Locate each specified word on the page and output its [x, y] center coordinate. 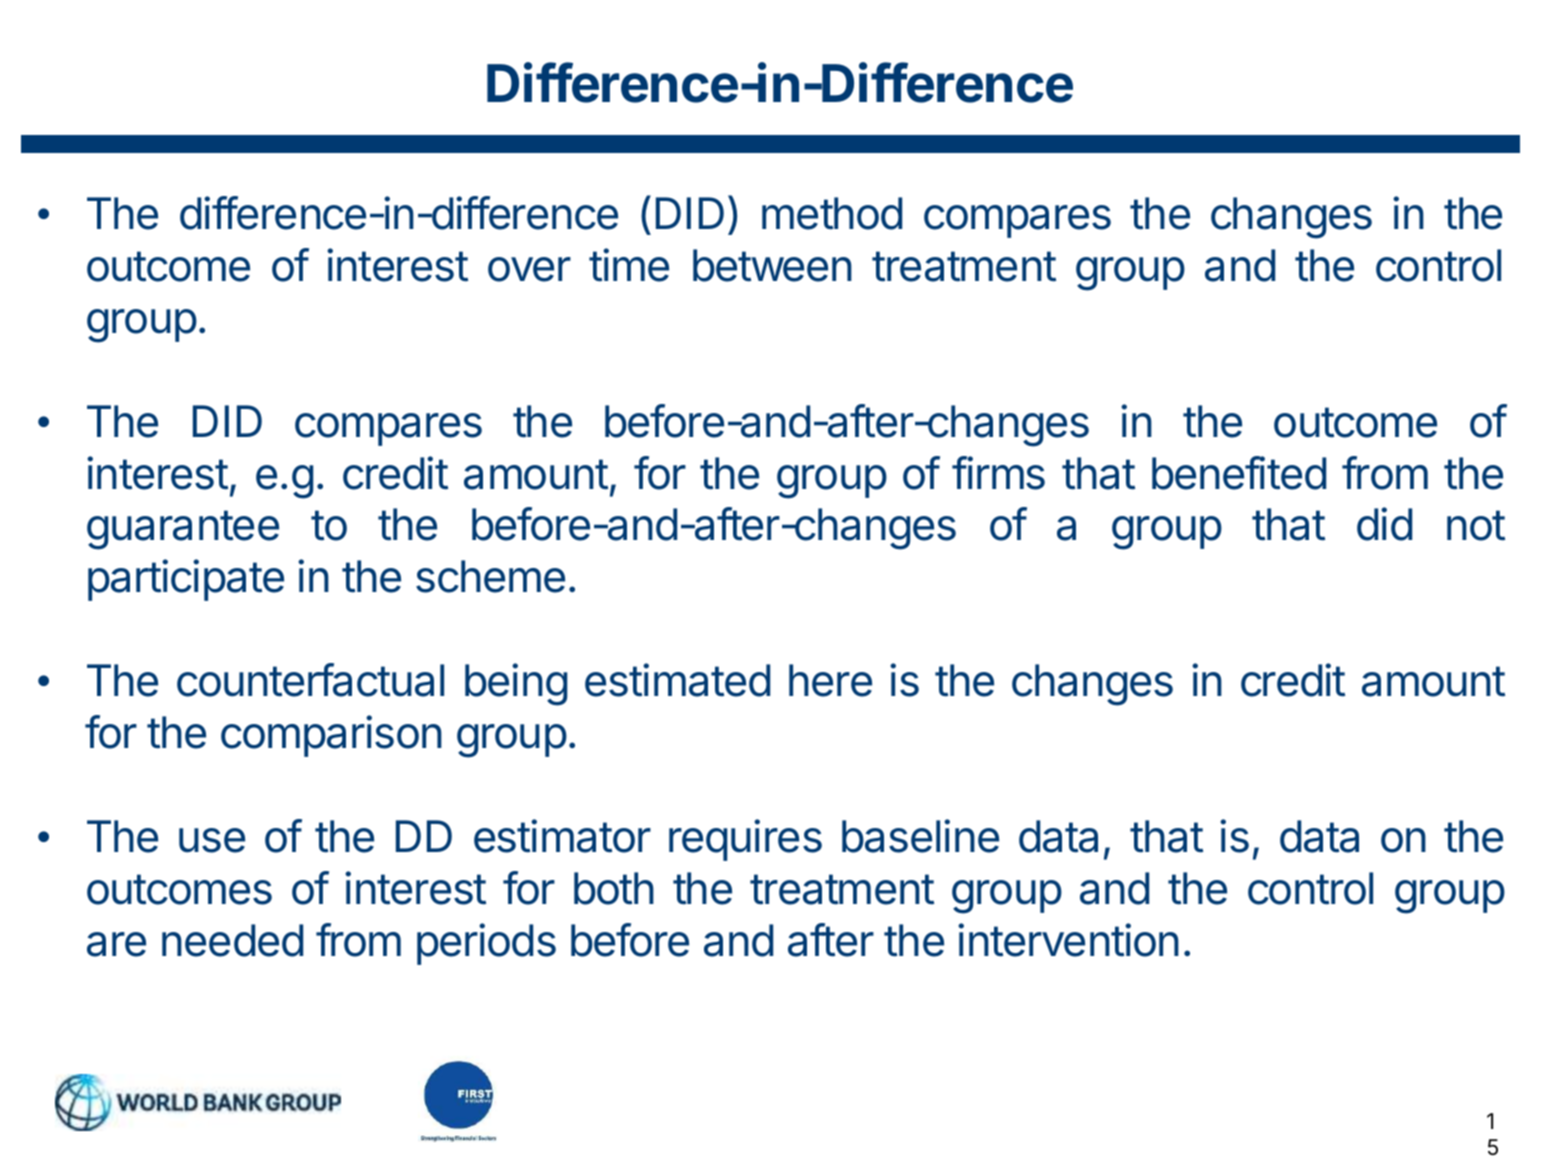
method [832, 213]
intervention [1068, 940]
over [529, 269]
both [614, 888]
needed [232, 940]
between [772, 265]
